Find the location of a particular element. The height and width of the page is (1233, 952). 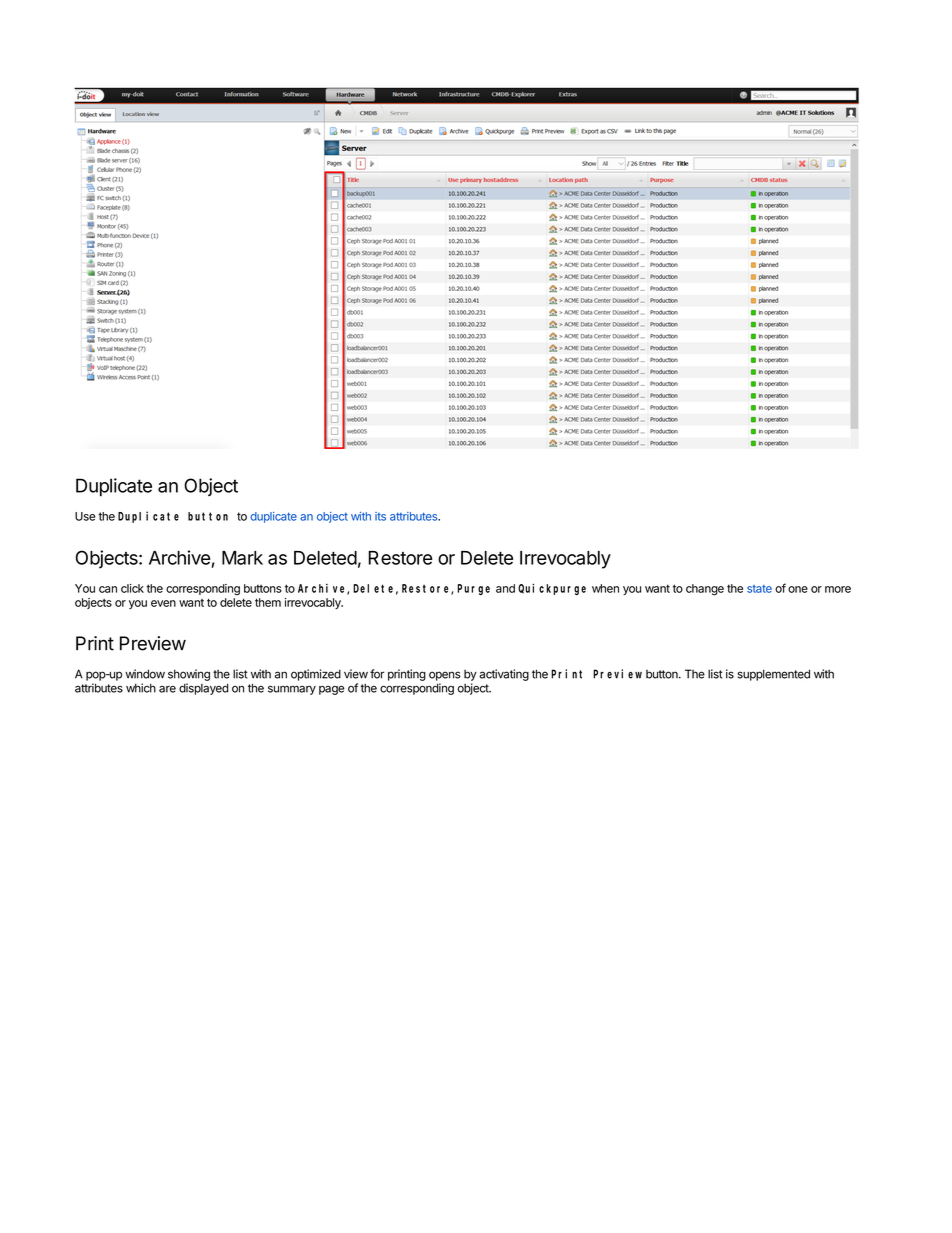

and is located at coordinates (505, 588).
